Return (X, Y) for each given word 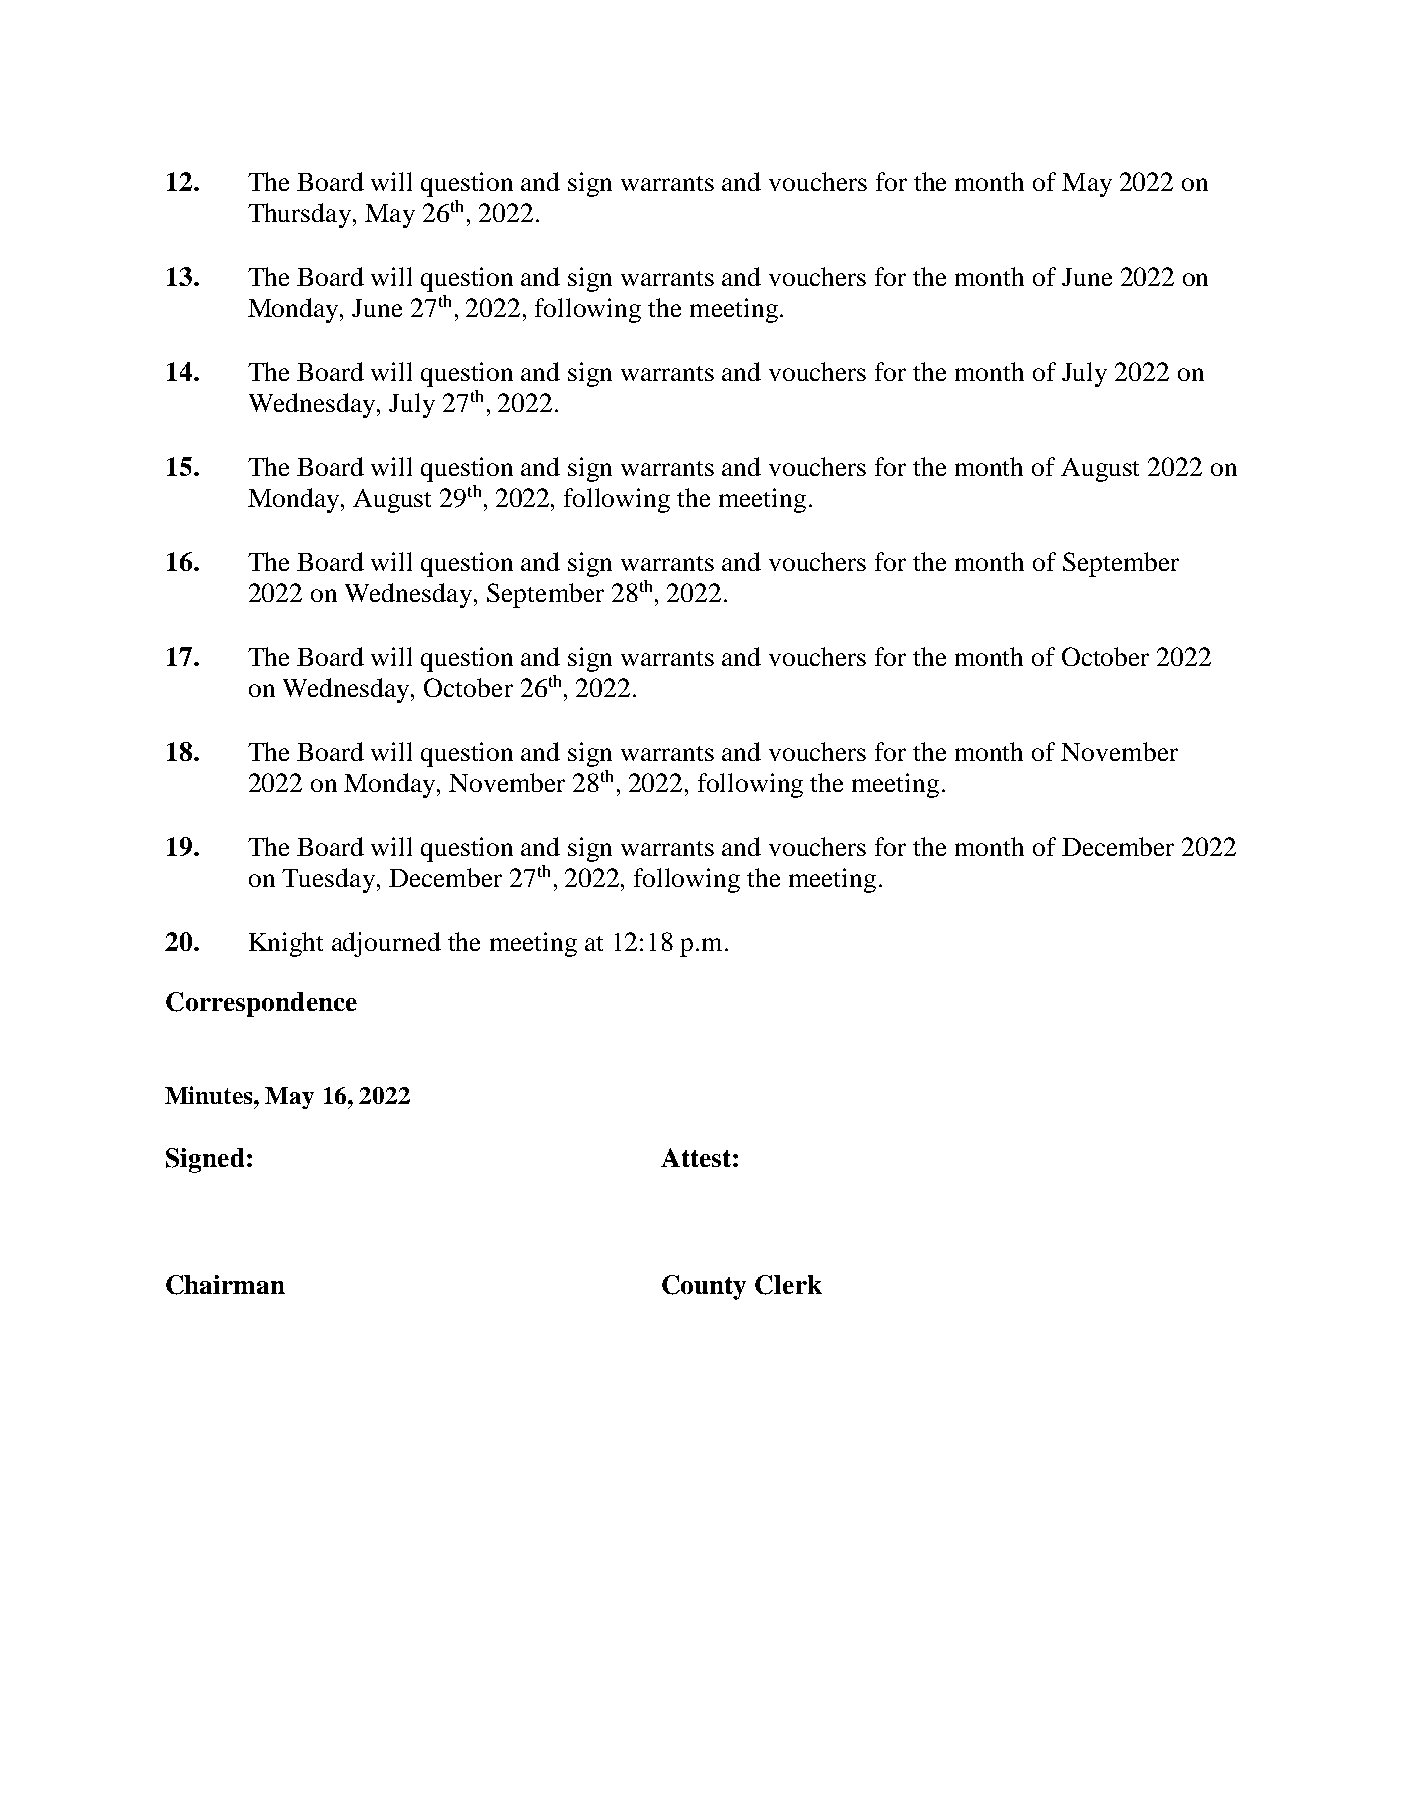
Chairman (225, 1285)
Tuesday (330, 880)
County (704, 1287)
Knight (286, 944)
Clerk (788, 1285)
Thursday (301, 215)
